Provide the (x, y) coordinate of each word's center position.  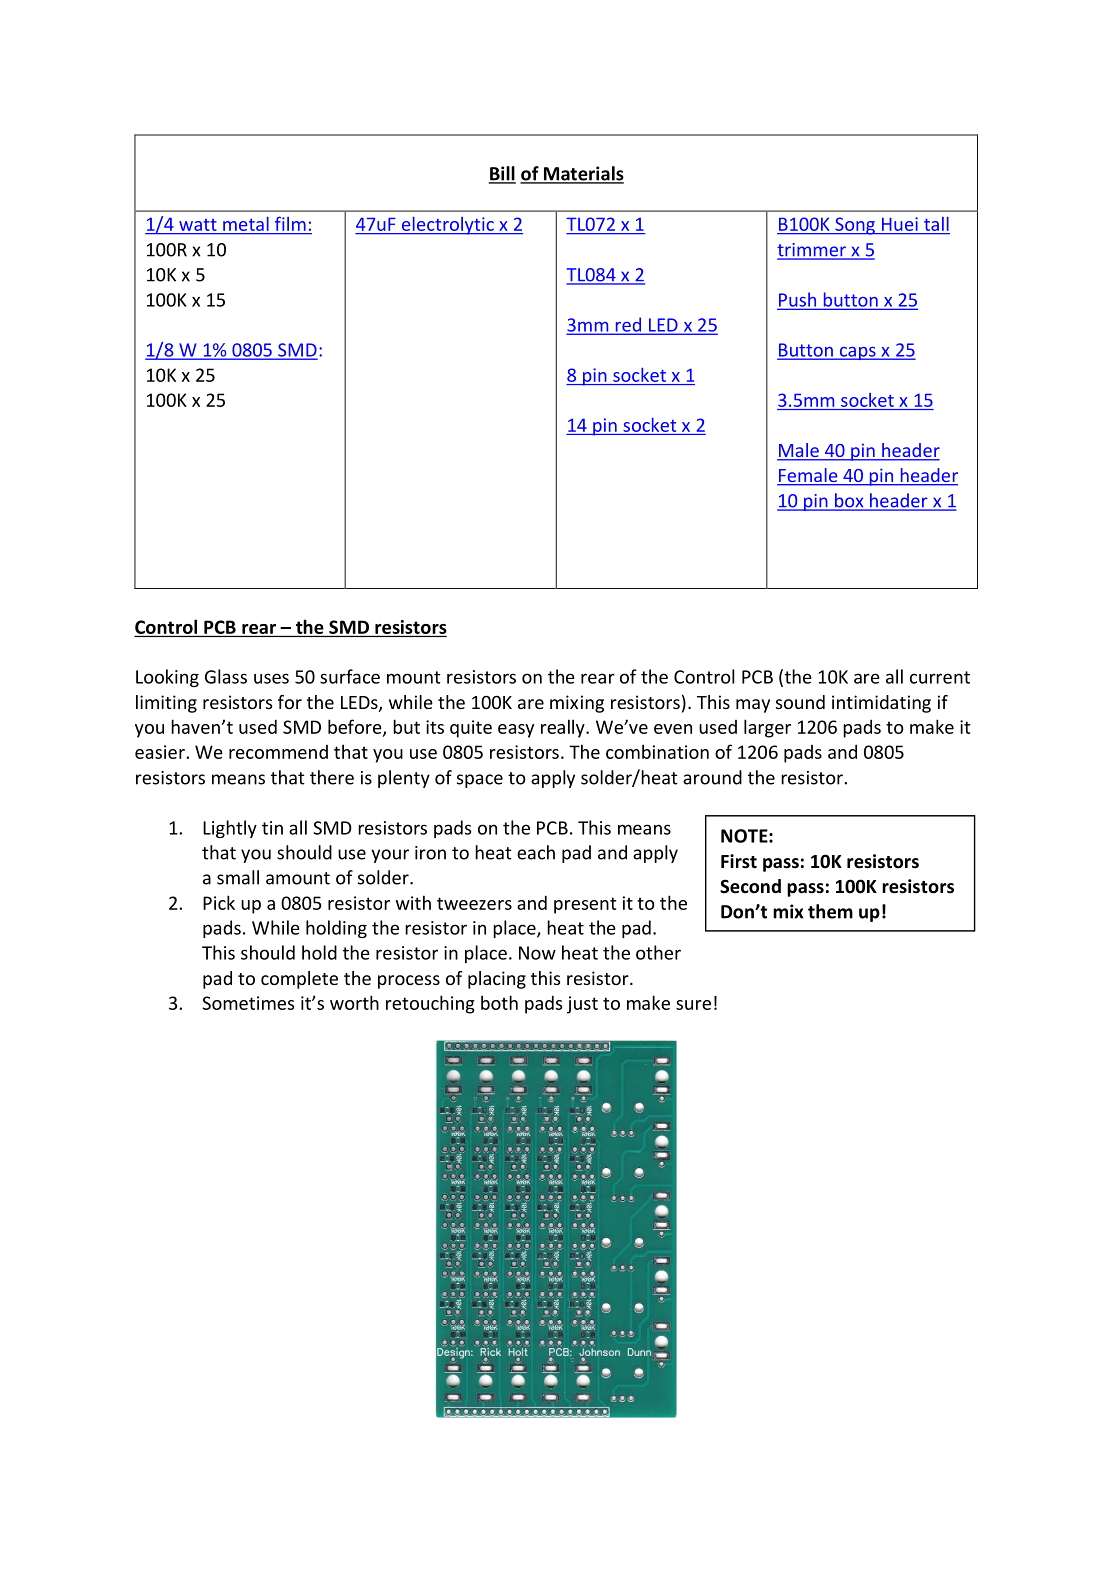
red (628, 325)
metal (246, 224)
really (564, 728)
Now (537, 953)
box (849, 501)
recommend (278, 752)
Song (855, 226)
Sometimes (248, 1003)
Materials (582, 174)
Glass (226, 676)
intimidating (881, 704)
